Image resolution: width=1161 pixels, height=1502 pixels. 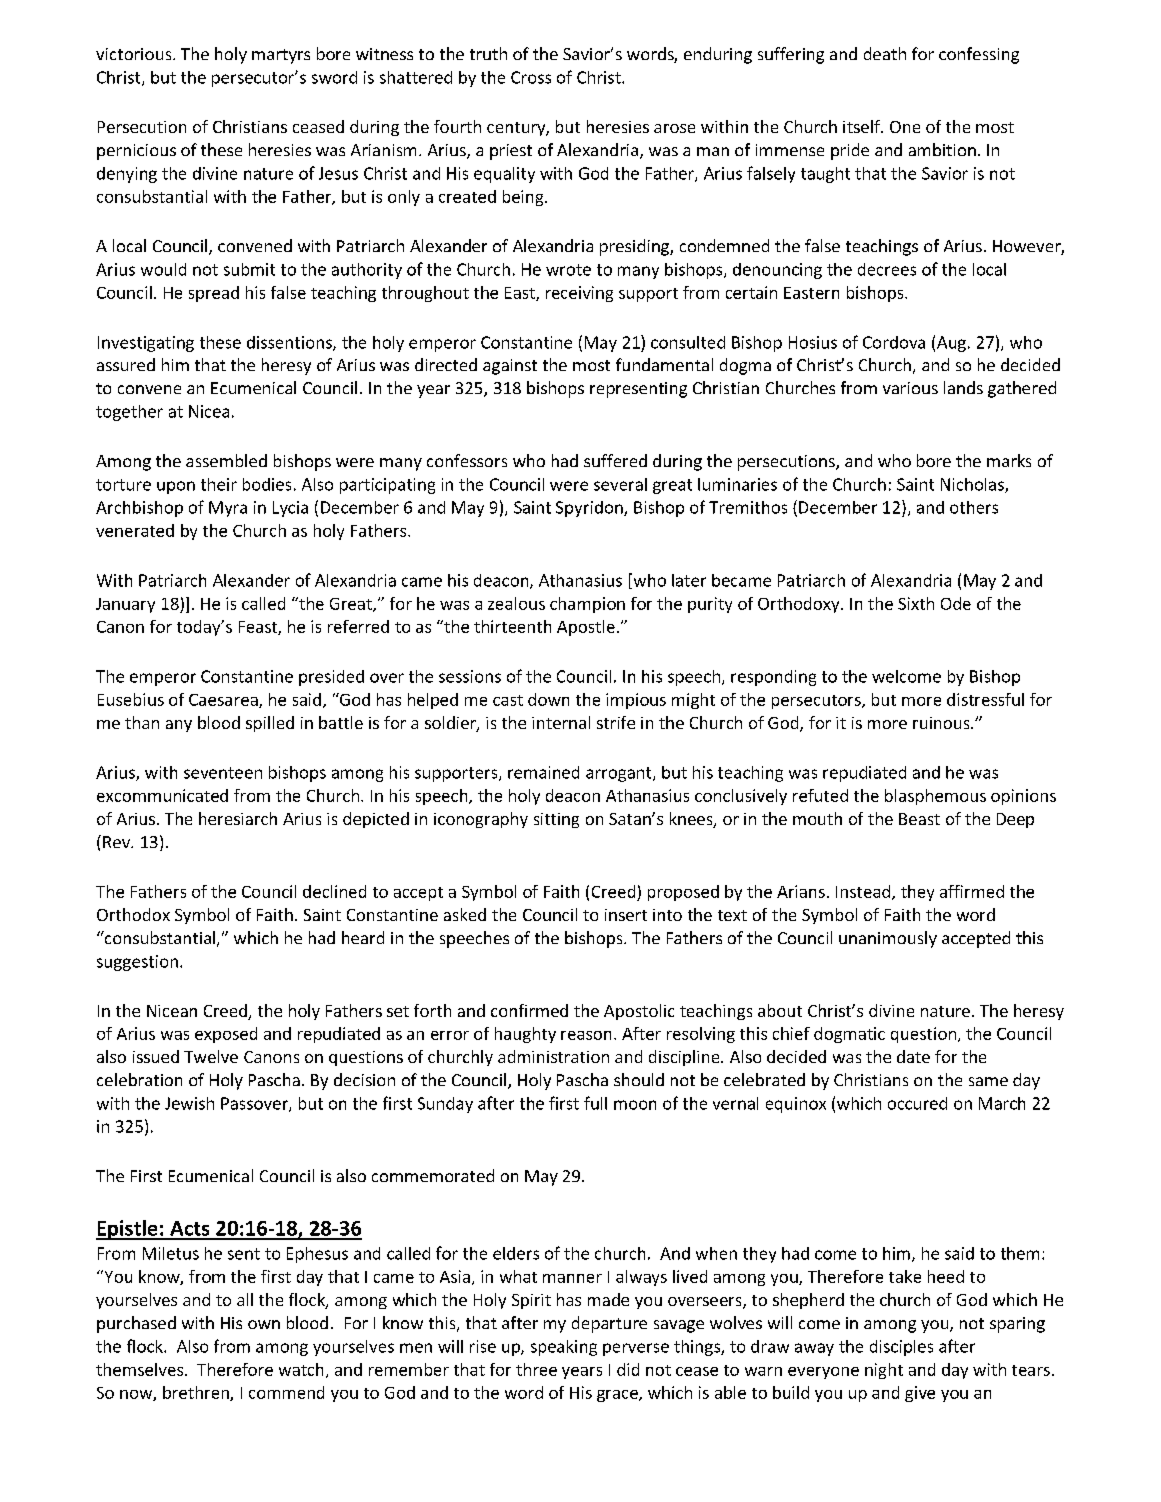 What do you see at coordinates (615, 460) in the screenshot?
I see `suffered` at bounding box center [615, 460].
